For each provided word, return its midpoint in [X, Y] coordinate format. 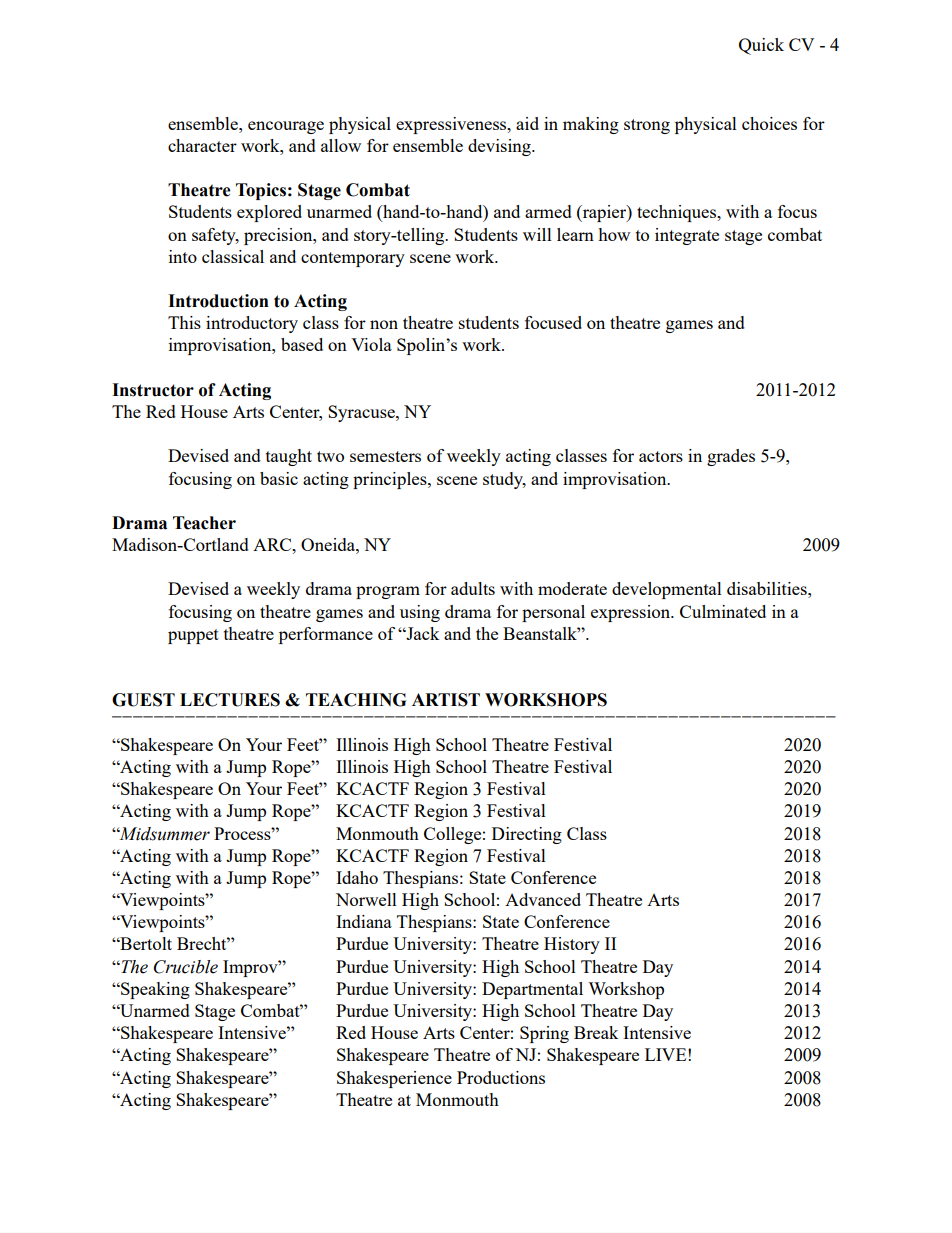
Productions [501, 1077]
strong [647, 126]
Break [596, 1032]
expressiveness [452, 125]
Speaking [154, 990]
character [202, 145]
